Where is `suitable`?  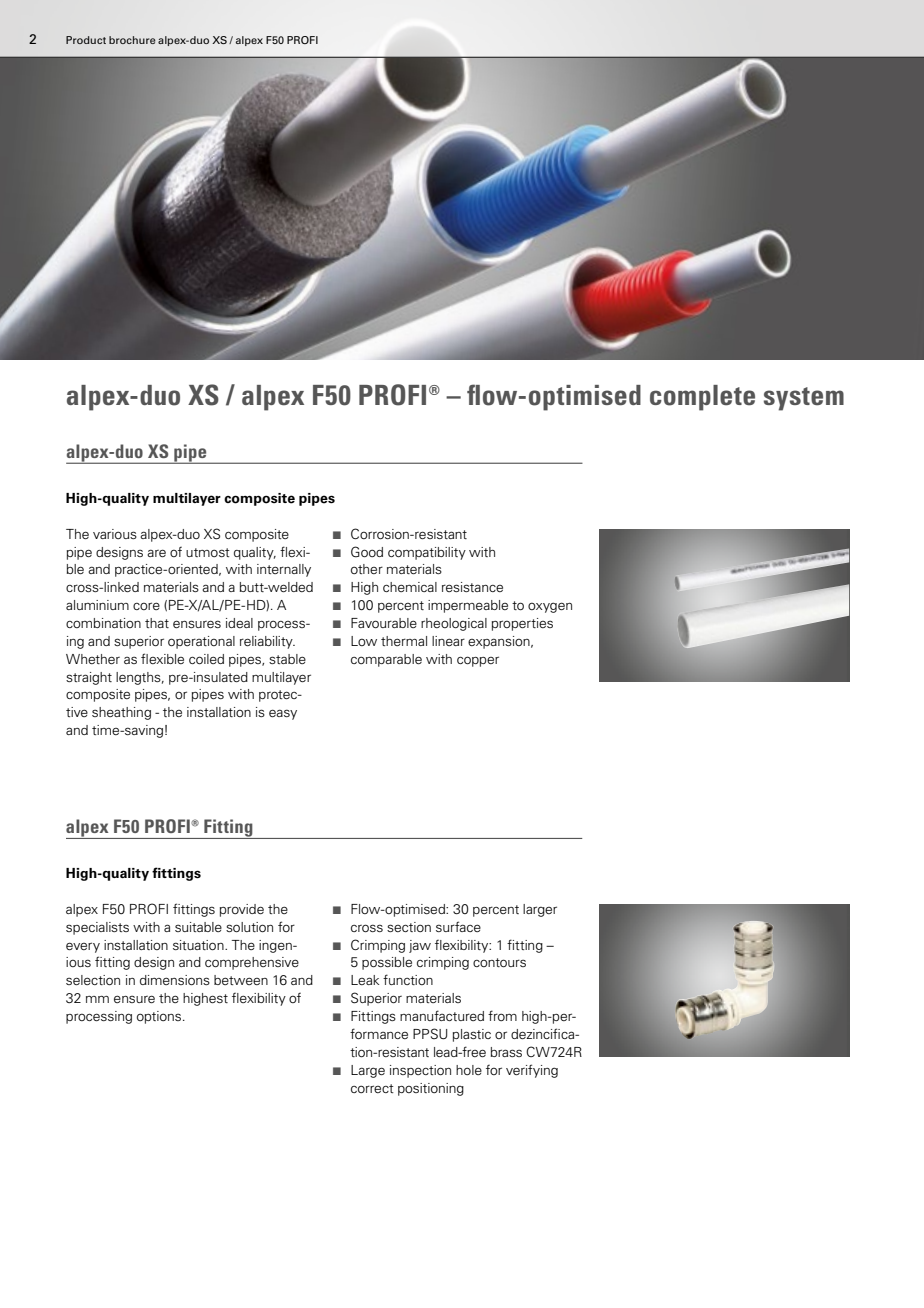 suitable is located at coordinates (198, 927).
